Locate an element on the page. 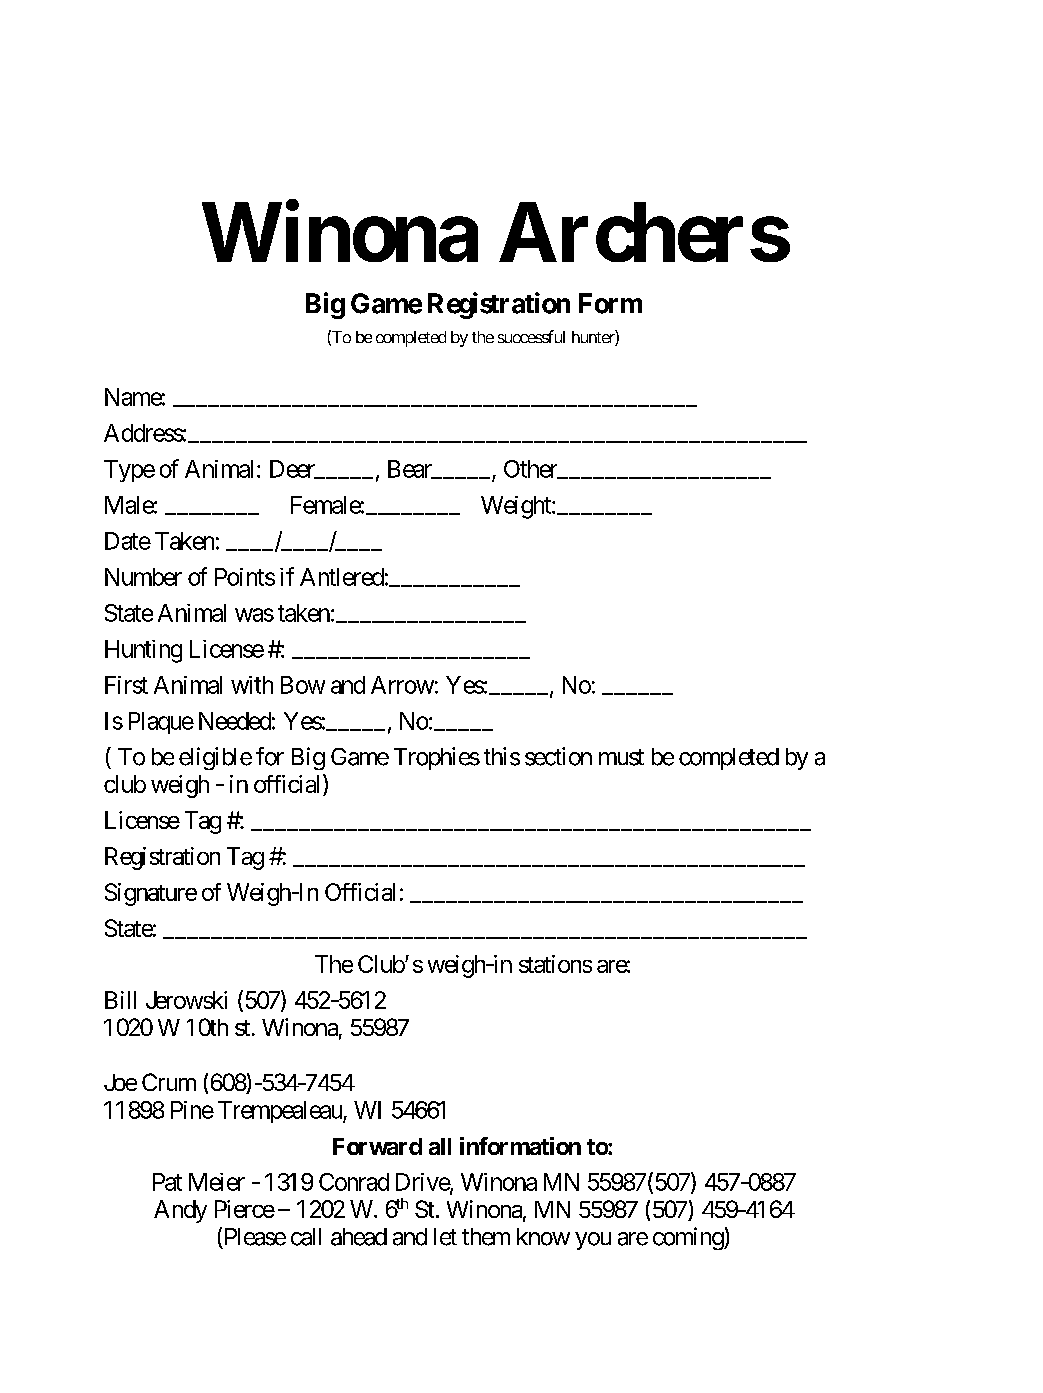 Image resolution: width=1043 pixels, height=1393 pixels. ahead is located at coordinates (359, 1237).
